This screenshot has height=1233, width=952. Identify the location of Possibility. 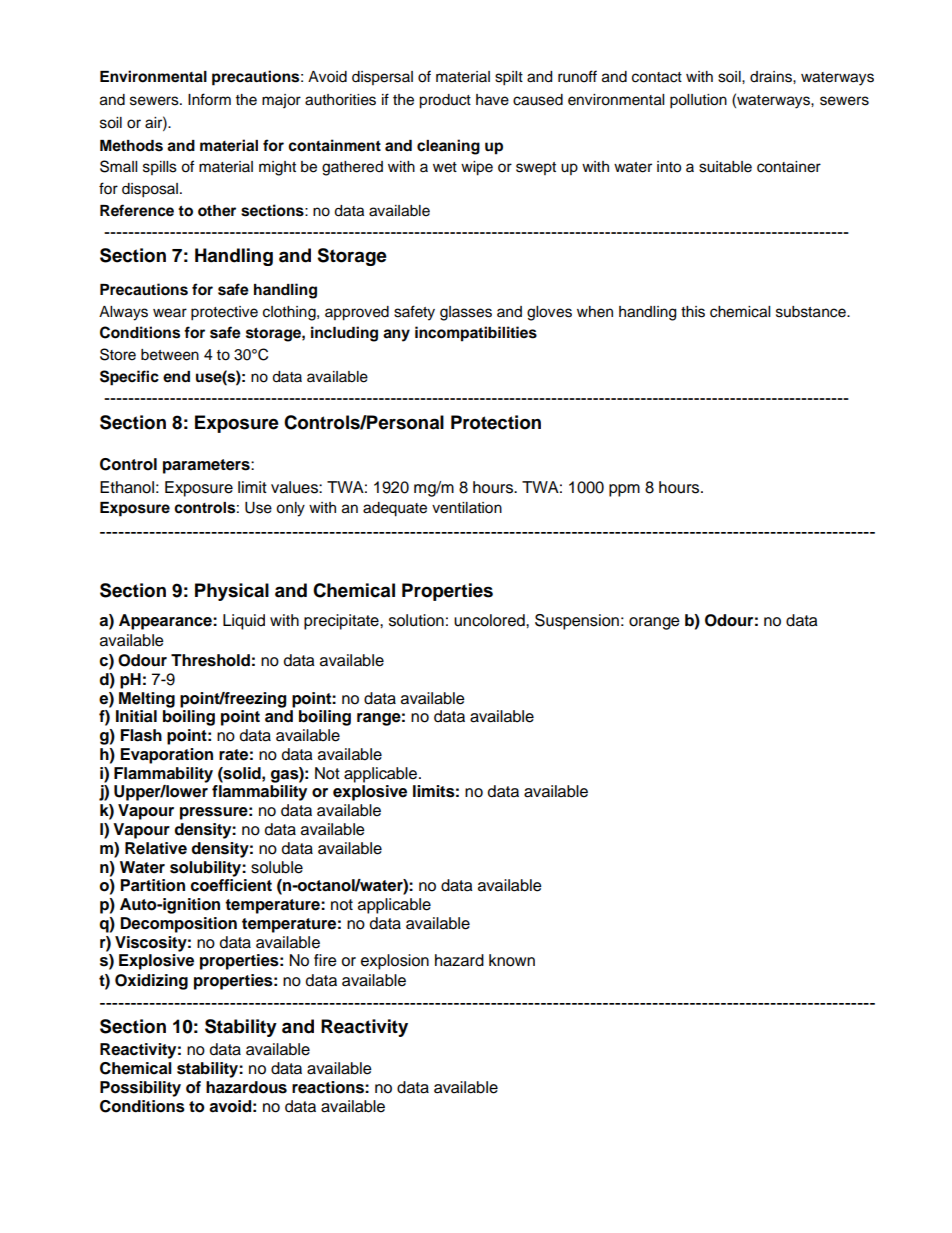
(140, 1089).
